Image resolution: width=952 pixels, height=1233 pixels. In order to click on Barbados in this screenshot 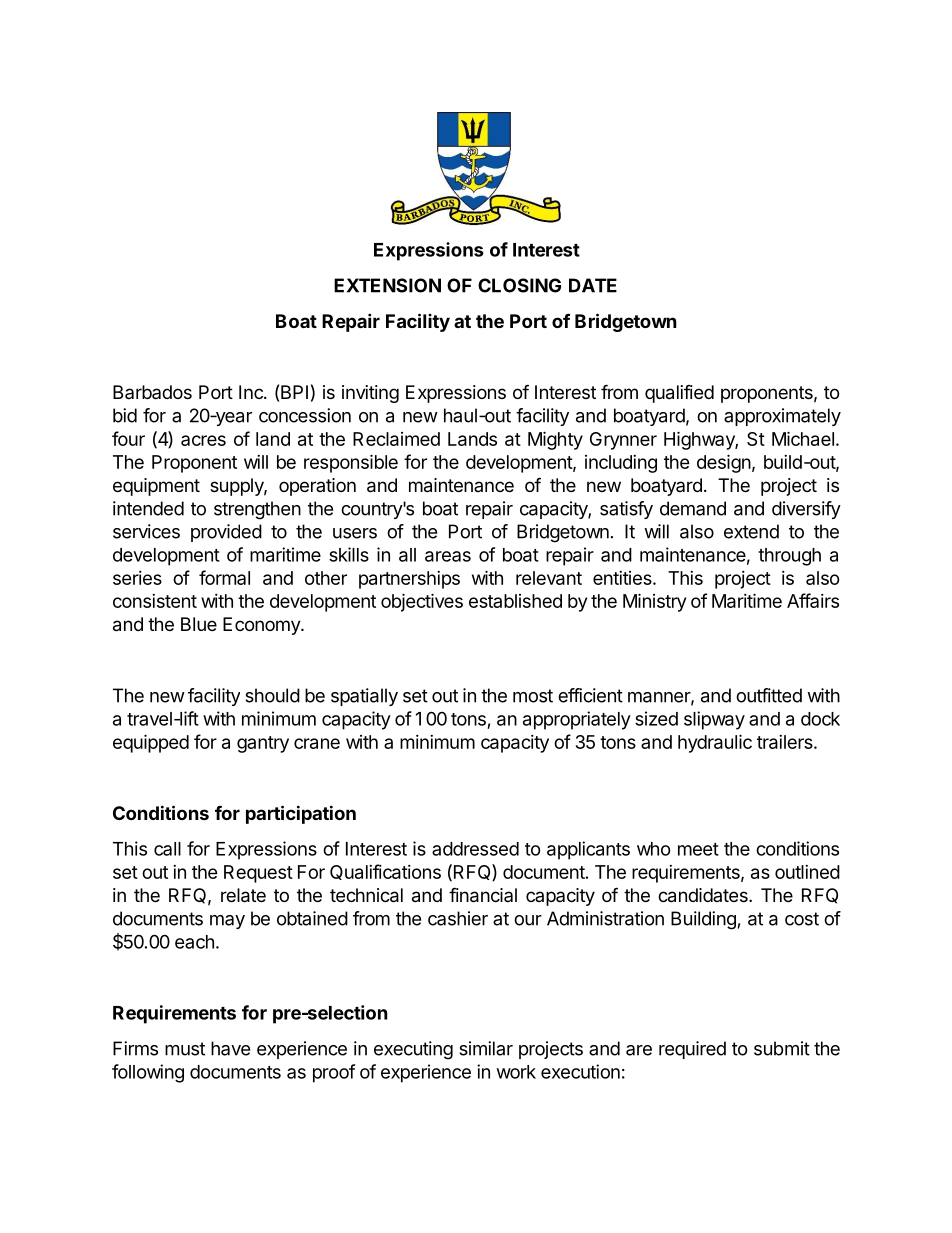, I will do `click(152, 392)`.
